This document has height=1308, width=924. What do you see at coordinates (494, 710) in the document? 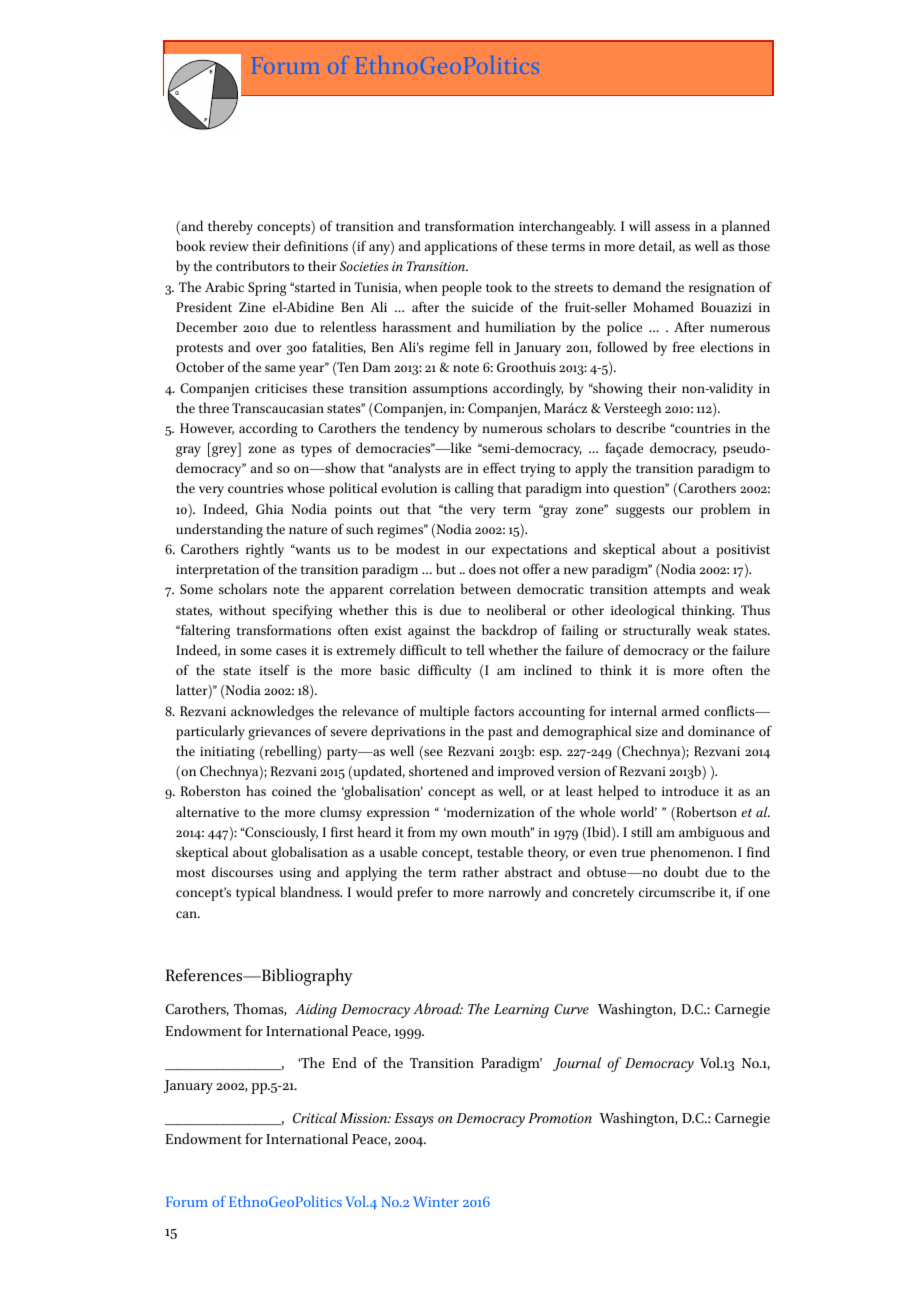
I see `factors` at bounding box center [494, 710].
